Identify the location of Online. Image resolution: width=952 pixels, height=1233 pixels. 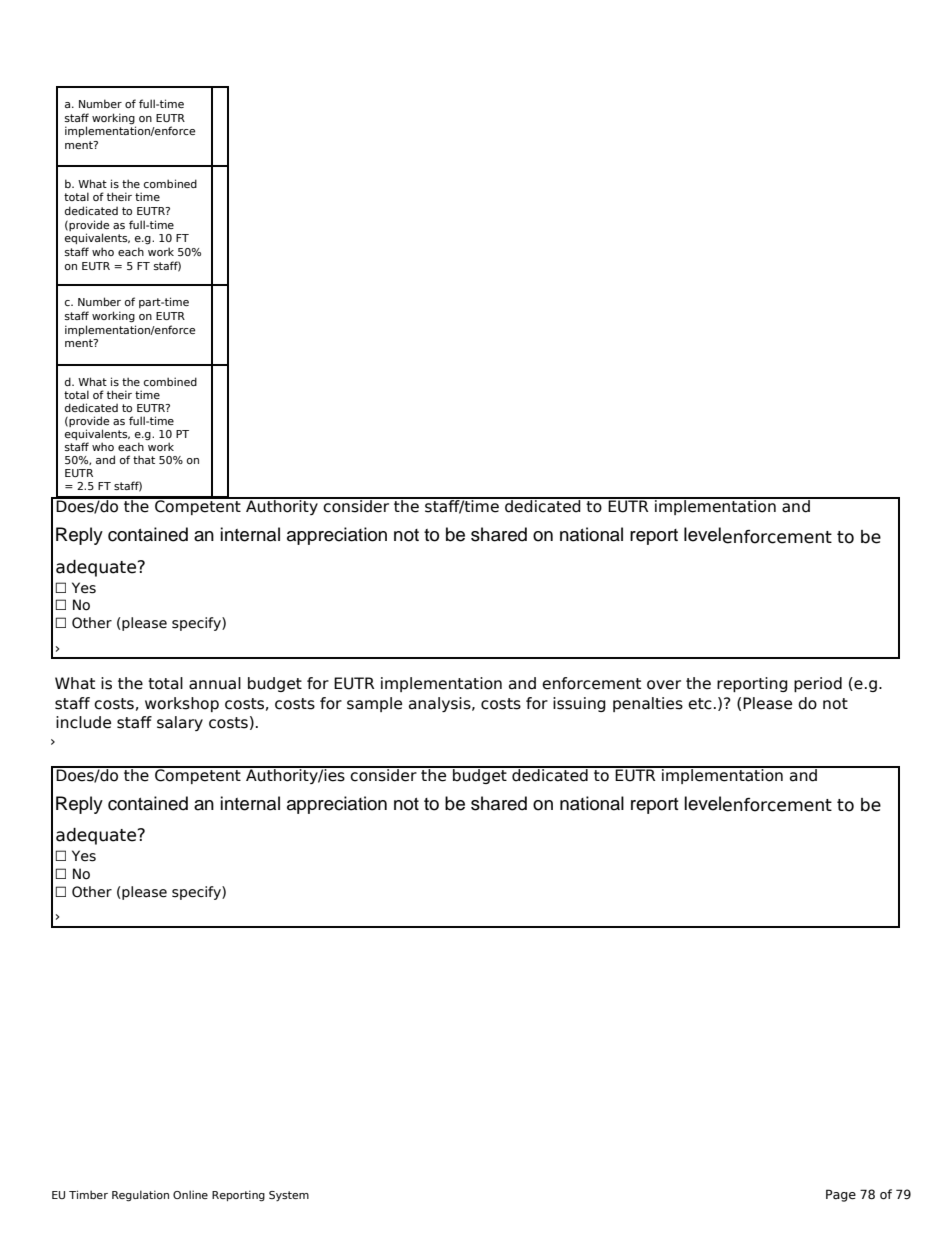
(190, 1194).
